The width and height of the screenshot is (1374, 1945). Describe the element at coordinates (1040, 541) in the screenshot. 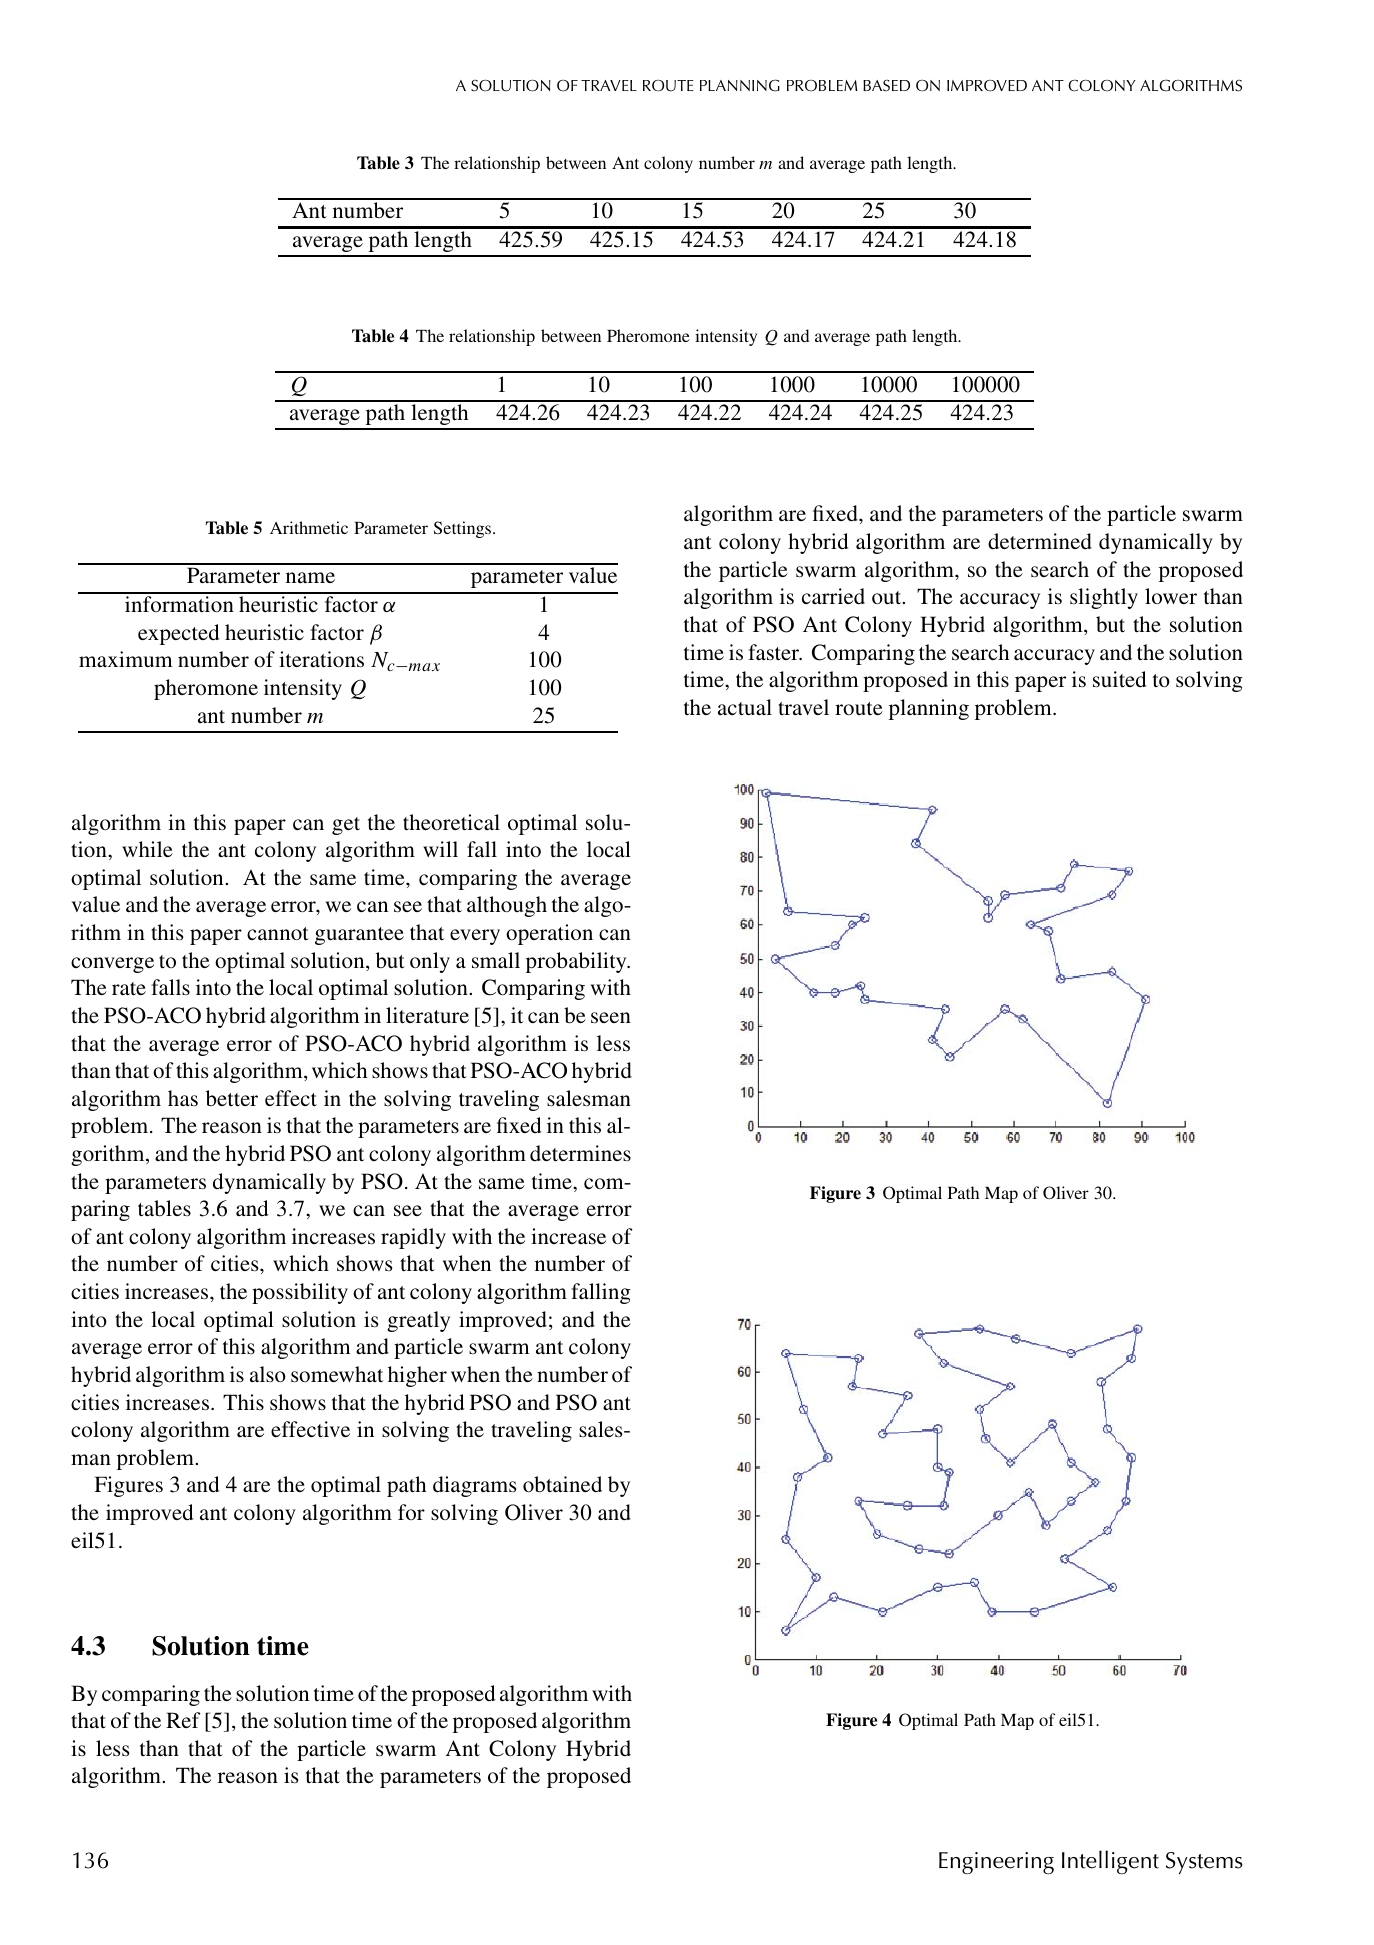

I see `determined` at that location.
